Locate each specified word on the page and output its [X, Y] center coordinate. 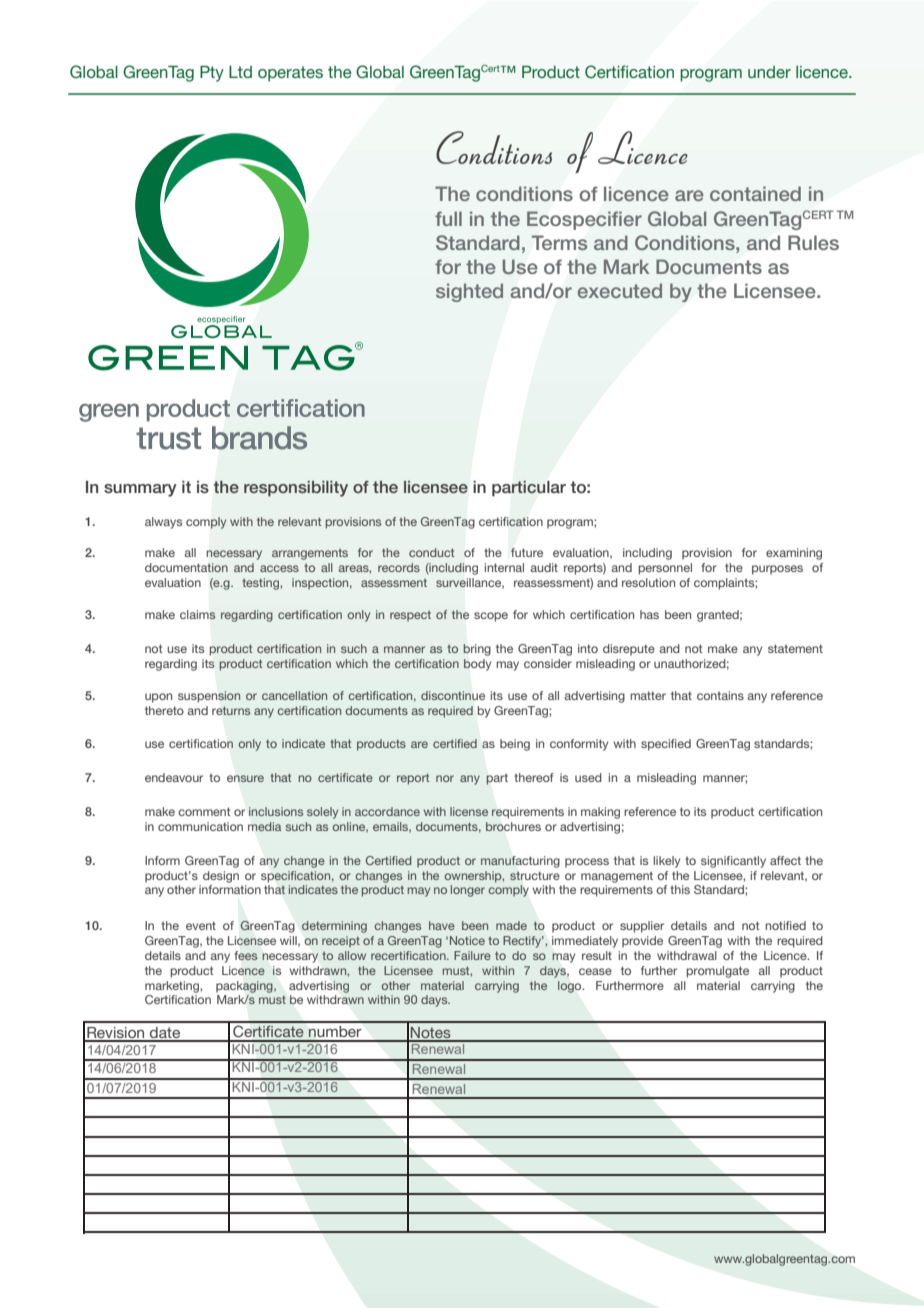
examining [794, 554]
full [448, 218]
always [163, 523]
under [769, 72]
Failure [472, 955]
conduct [431, 552]
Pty [212, 74]
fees [246, 955]
